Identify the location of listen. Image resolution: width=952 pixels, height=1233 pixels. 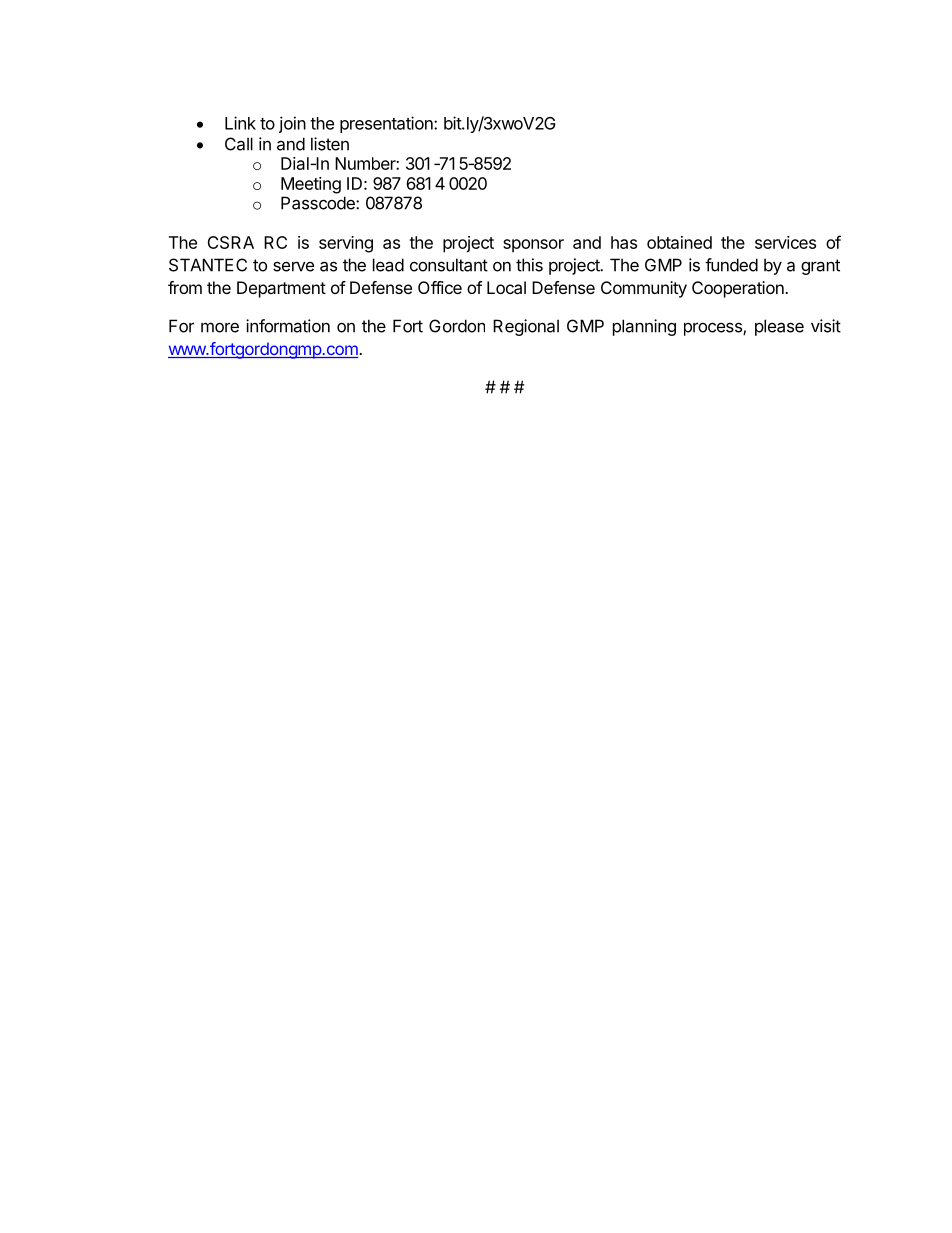
(330, 144).
